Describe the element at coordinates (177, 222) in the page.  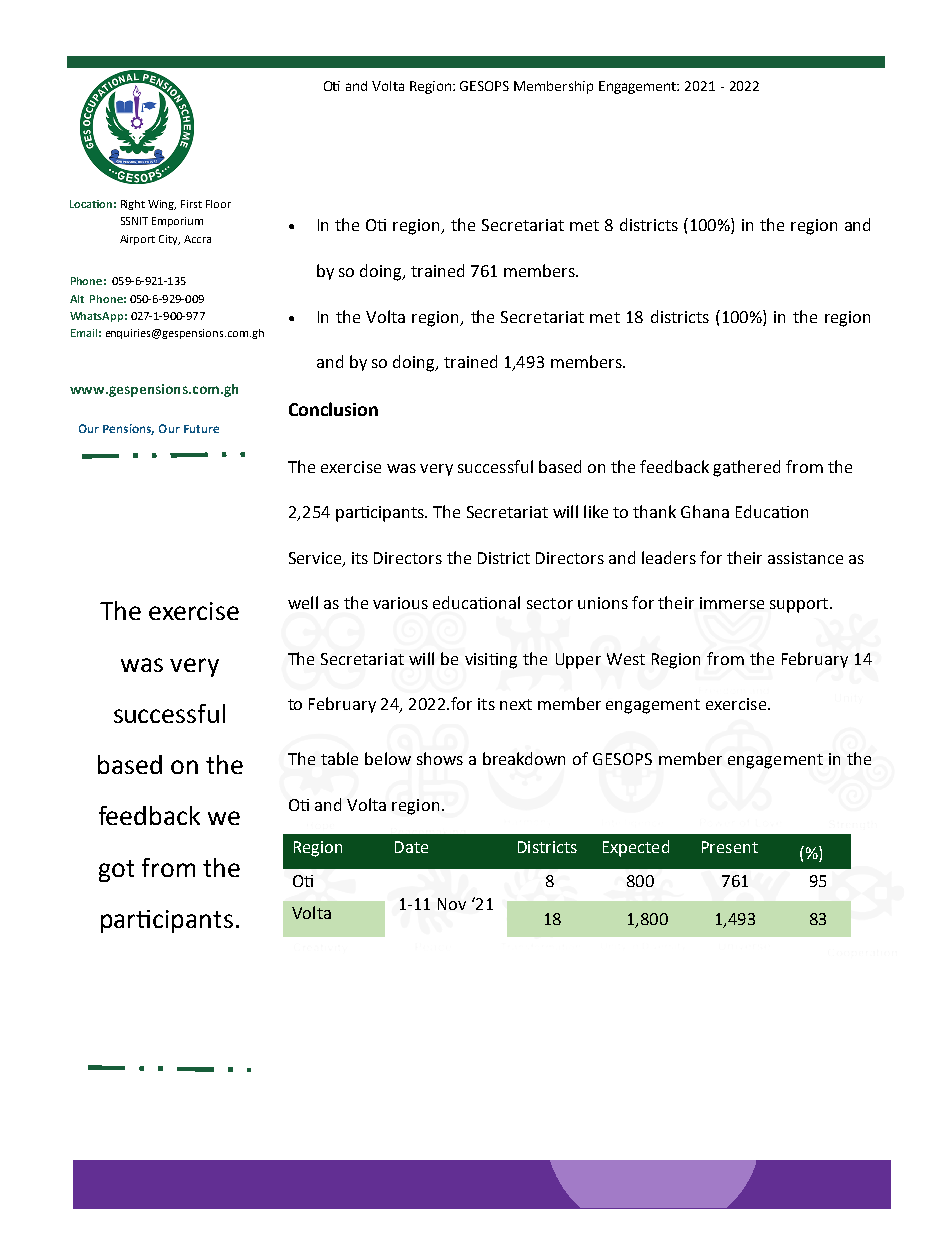
I see `Emporium` at that location.
